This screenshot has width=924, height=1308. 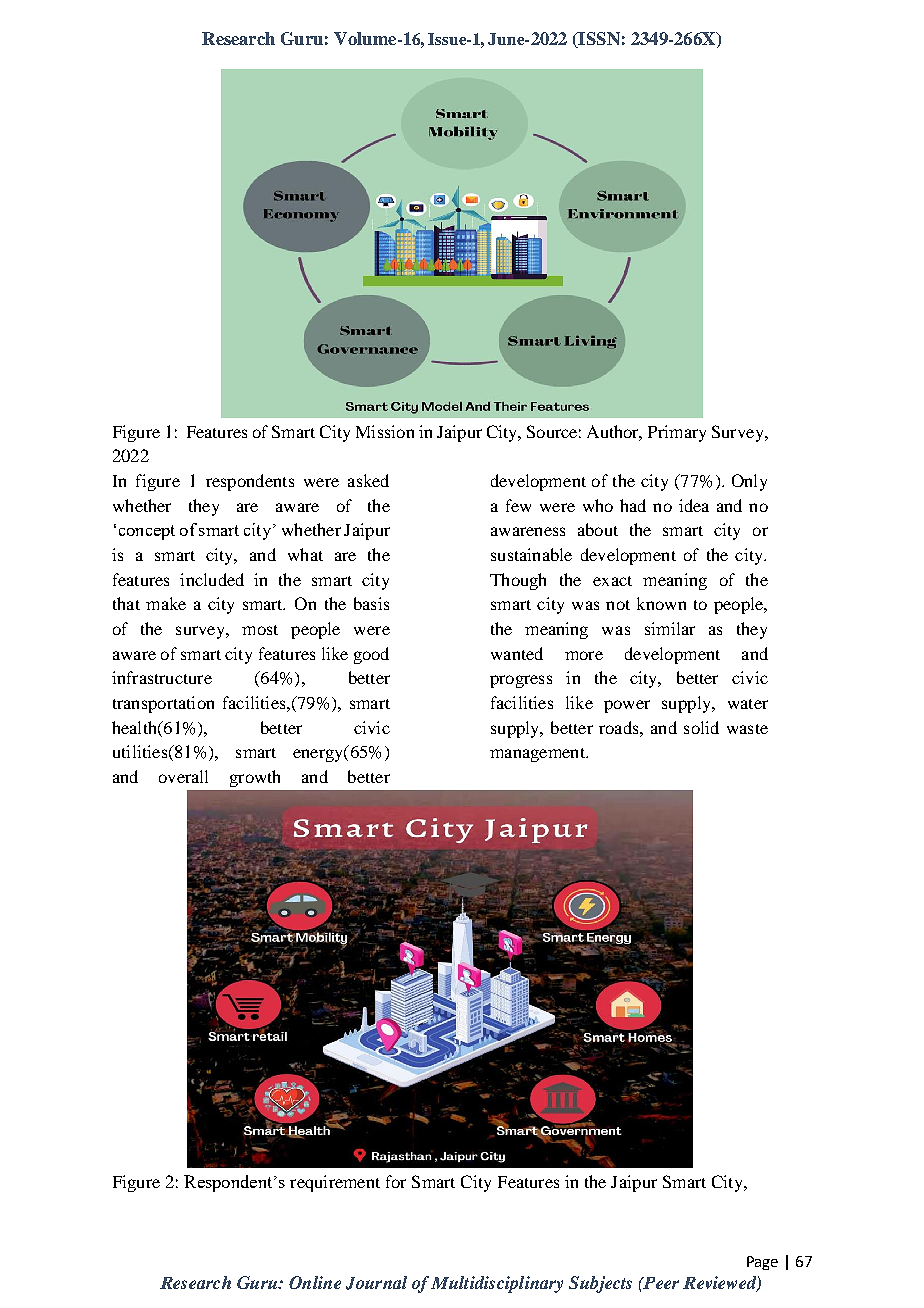 What do you see at coordinates (694, 505) in the screenshot?
I see `idea` at bounding box center [694, 505].
